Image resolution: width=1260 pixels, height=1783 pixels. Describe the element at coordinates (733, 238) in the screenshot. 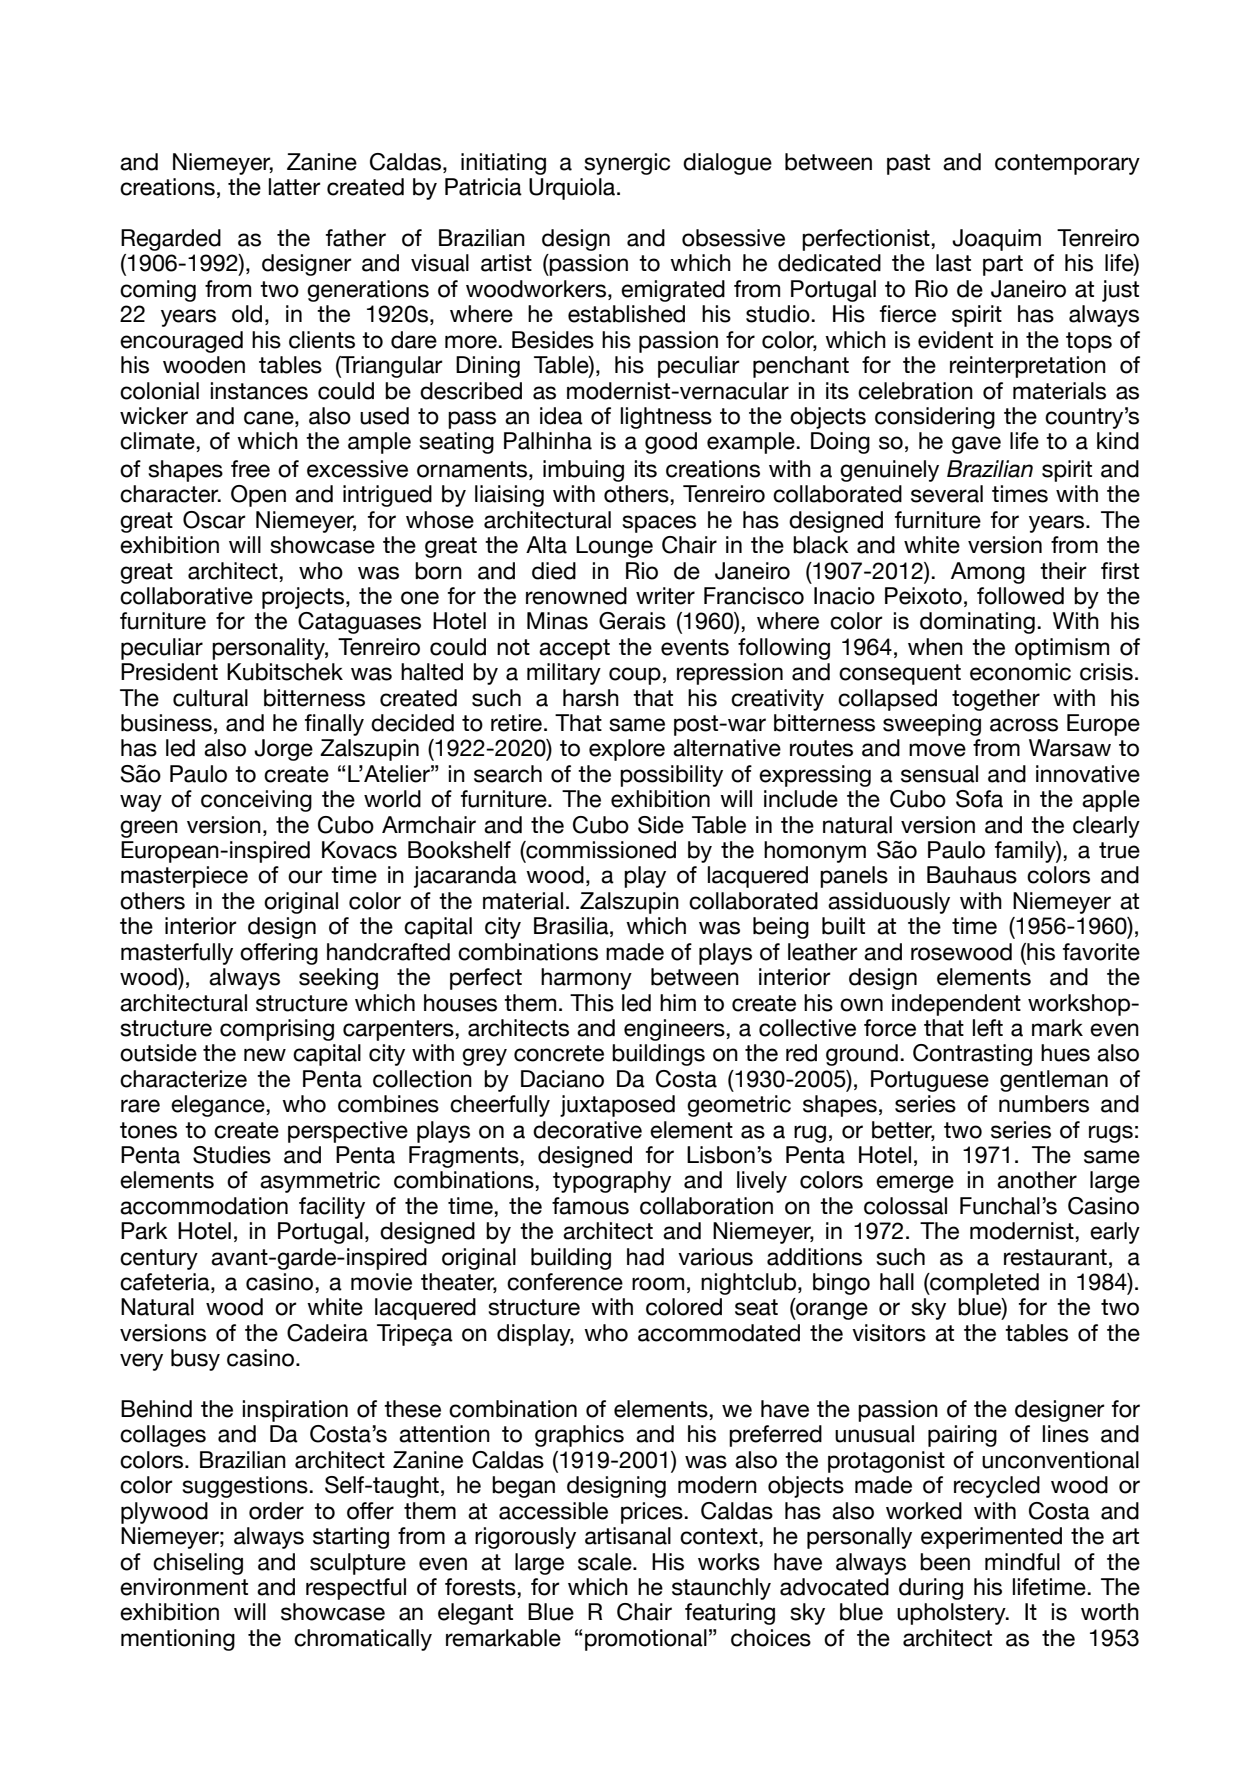

I see `obsessive` at that location.
